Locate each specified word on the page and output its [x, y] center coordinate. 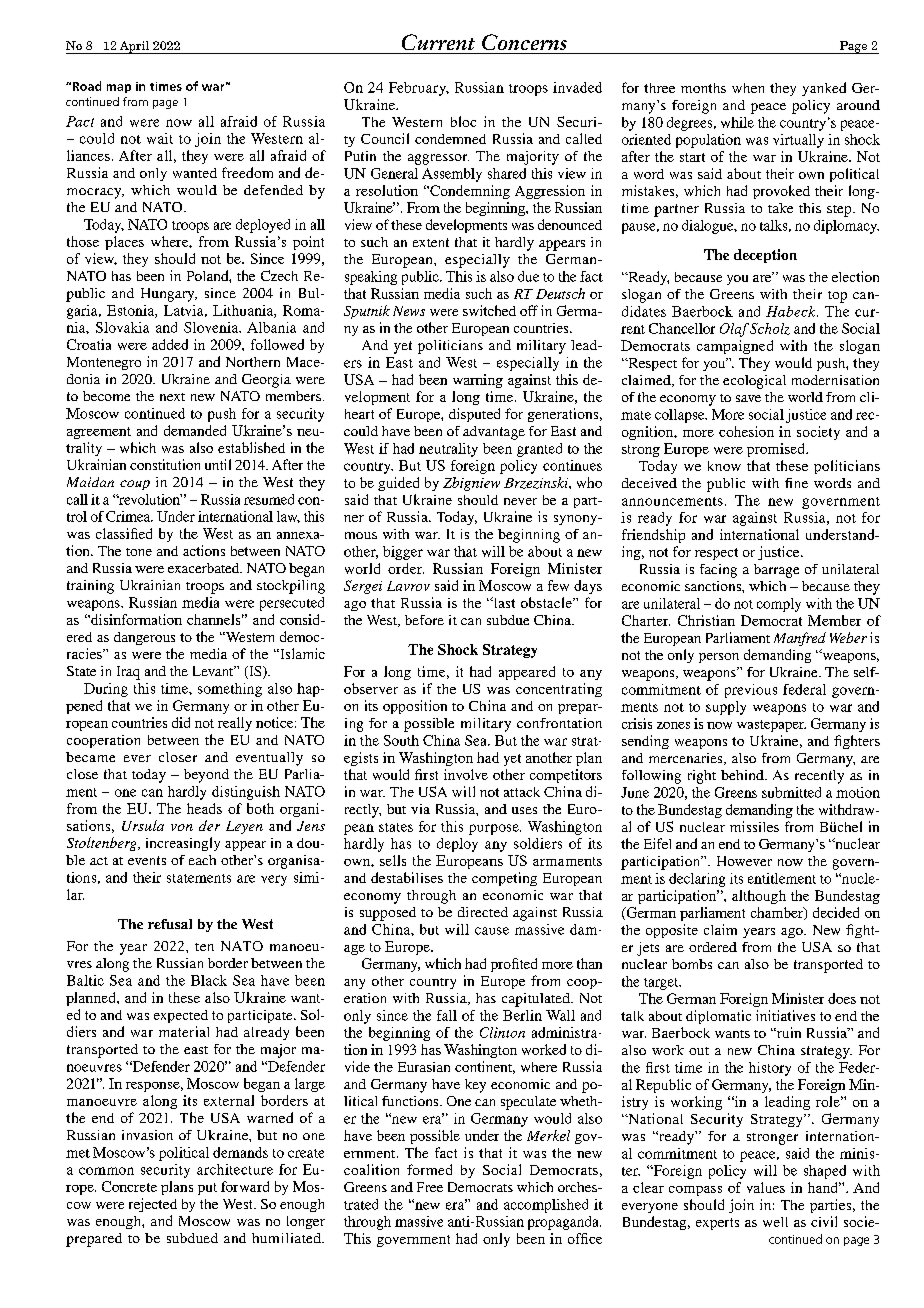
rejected [153, 1205]
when [748, 88]
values [766, 1187]
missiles [754, 826]
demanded [195, 430]
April [134, 47]
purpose [495, 829]
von [182, 827]
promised [777, 450]
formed [429, 1169]
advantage [494, 433]
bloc [463, 121]
